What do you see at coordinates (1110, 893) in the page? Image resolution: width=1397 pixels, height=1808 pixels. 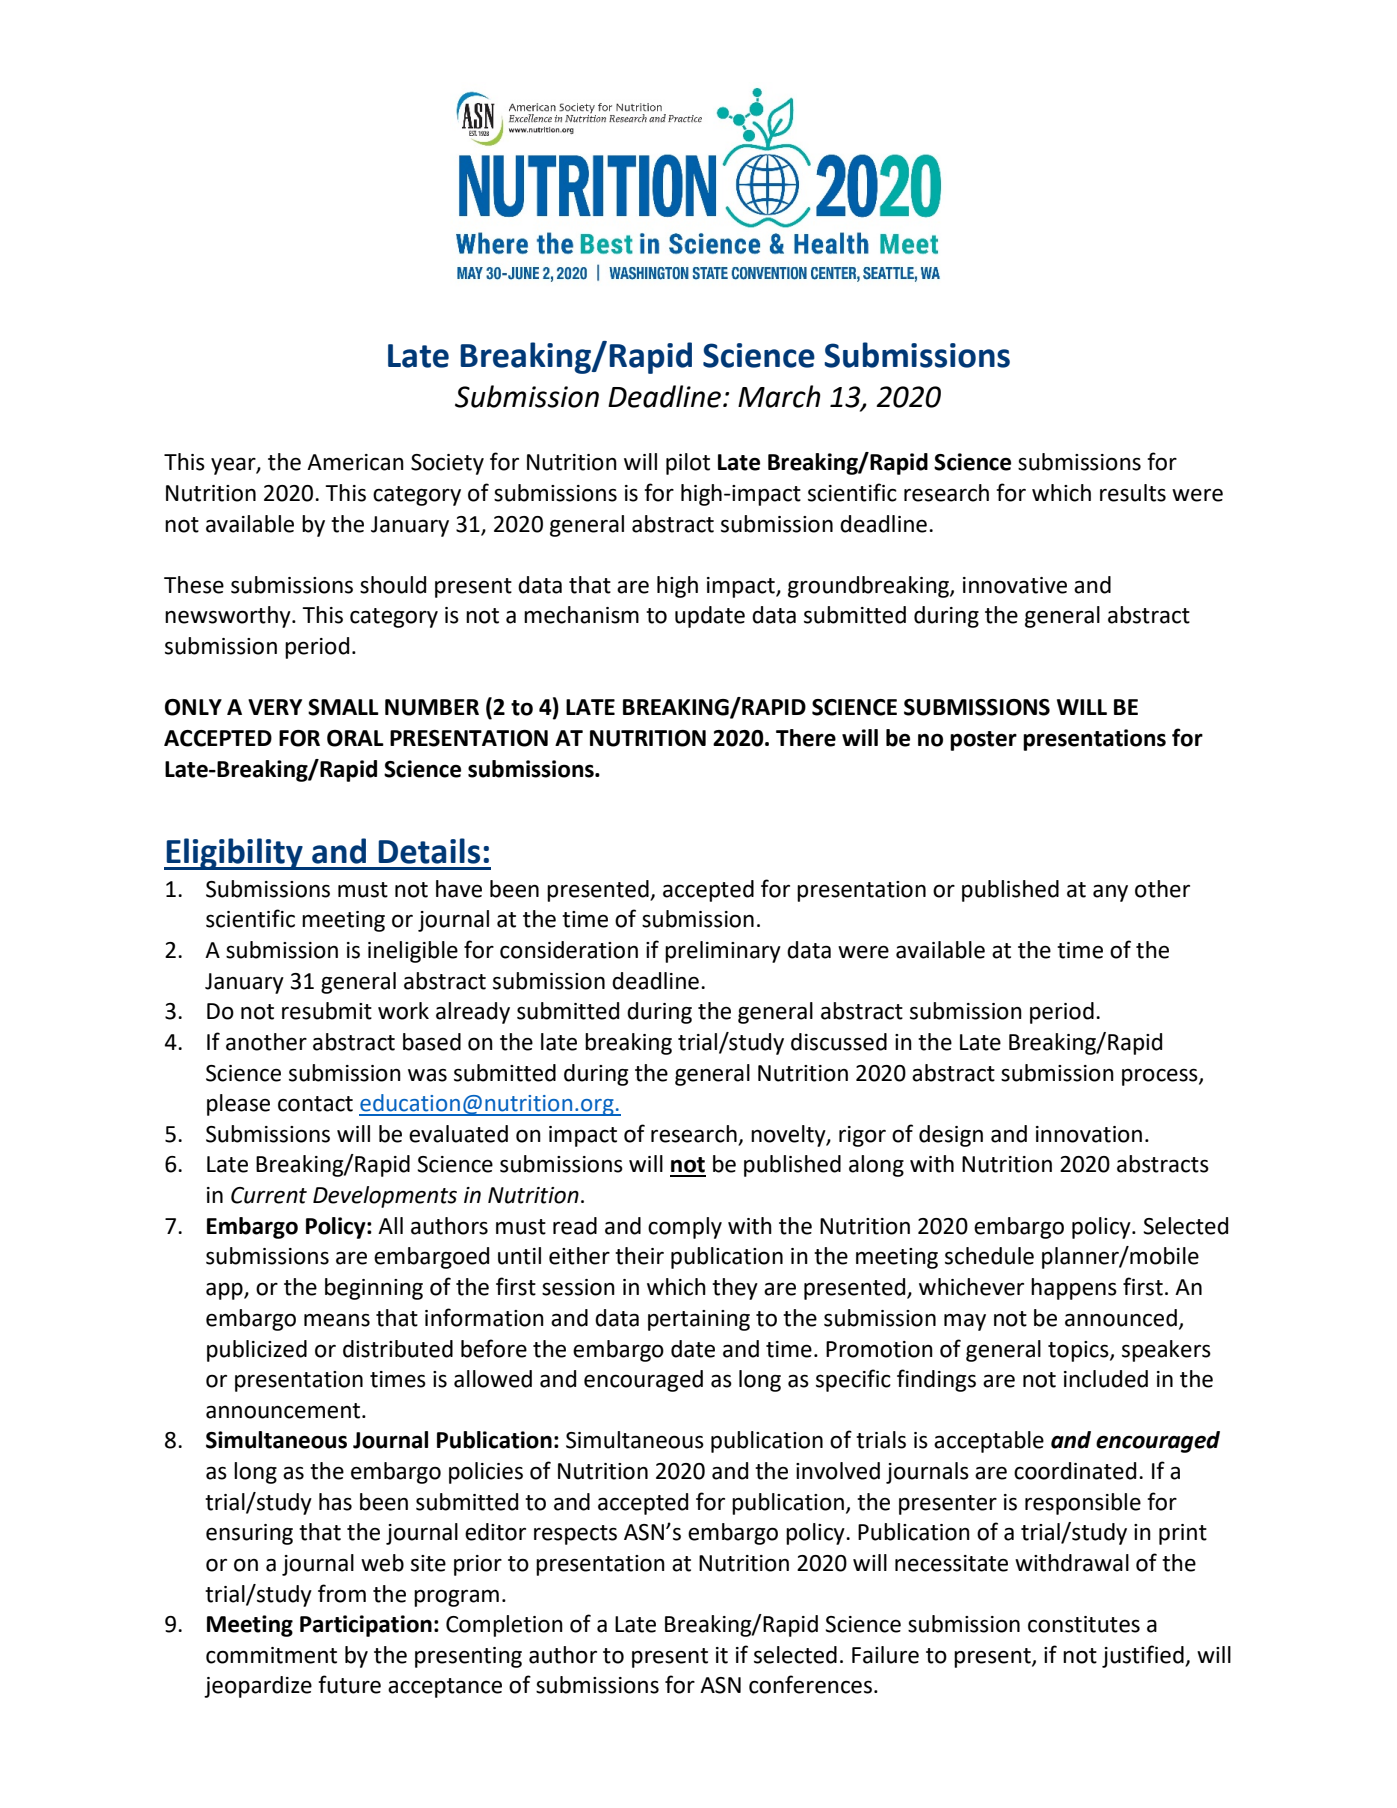 I see `any` at bounding box center [1110, 893].
